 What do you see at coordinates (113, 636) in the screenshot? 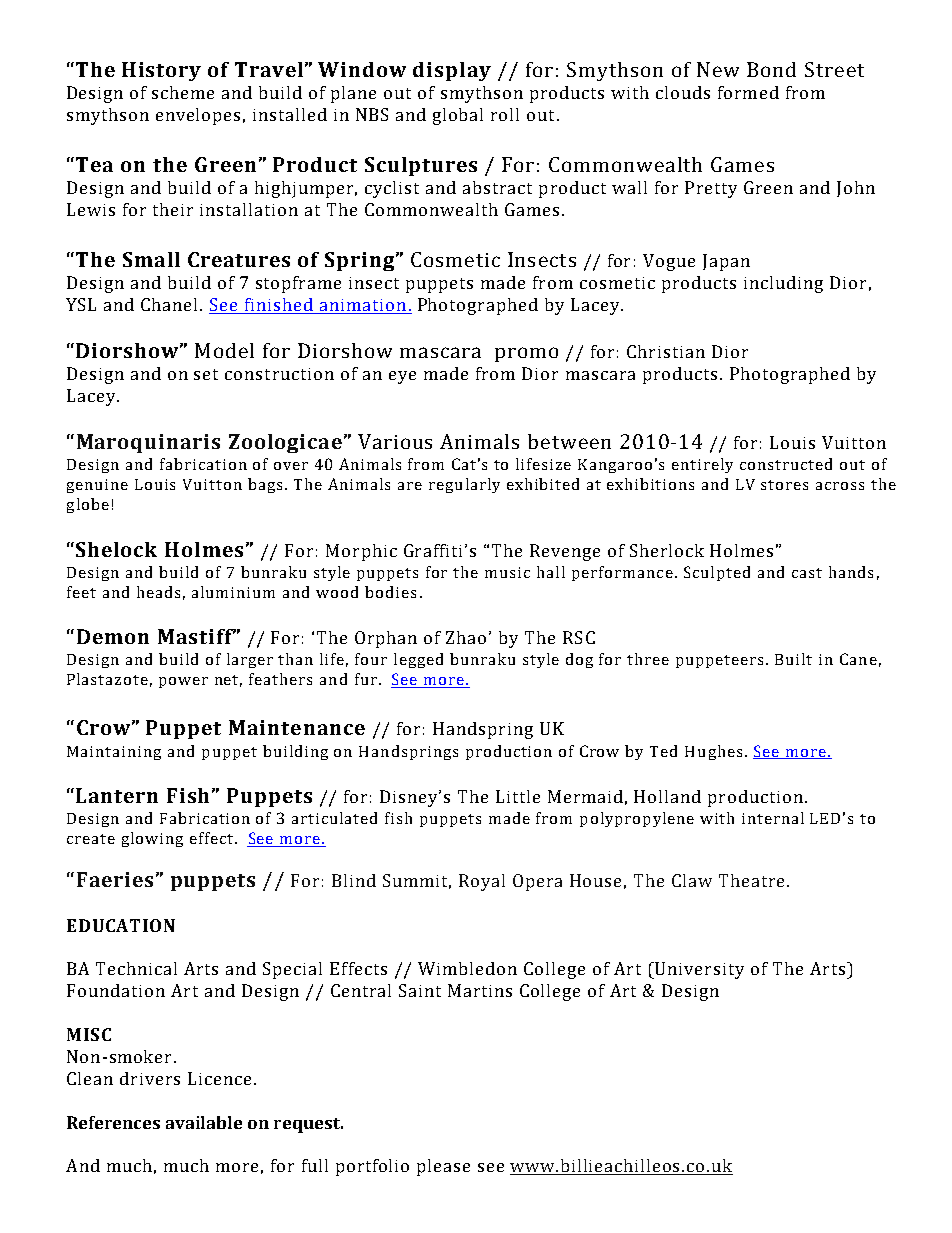
I see `Demon` at bounding box center [113, 636].
